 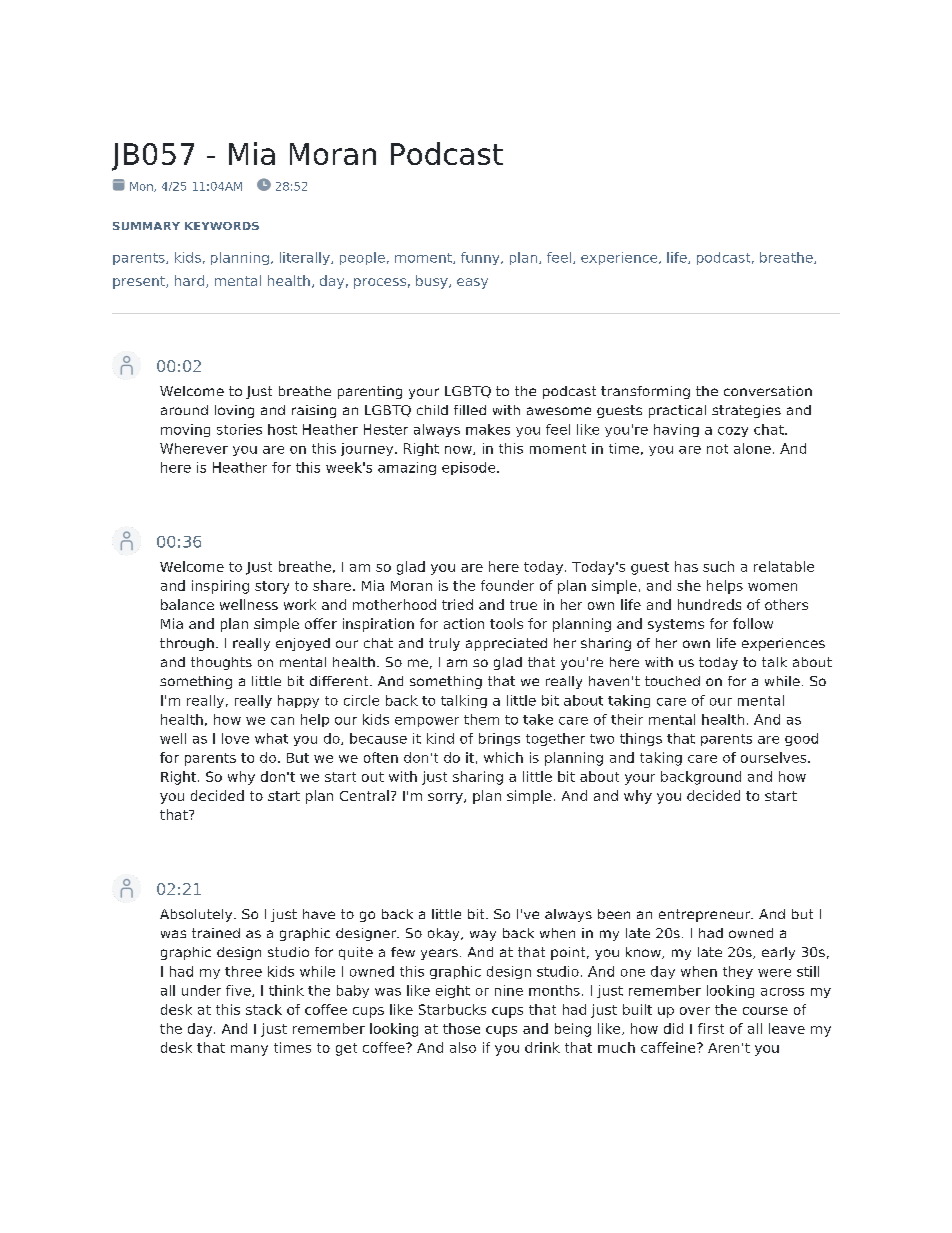 What do you see at coordinates (222, 226) in the screenshot?
I see `KEYWORDS` at bounding box center [222, 226].
